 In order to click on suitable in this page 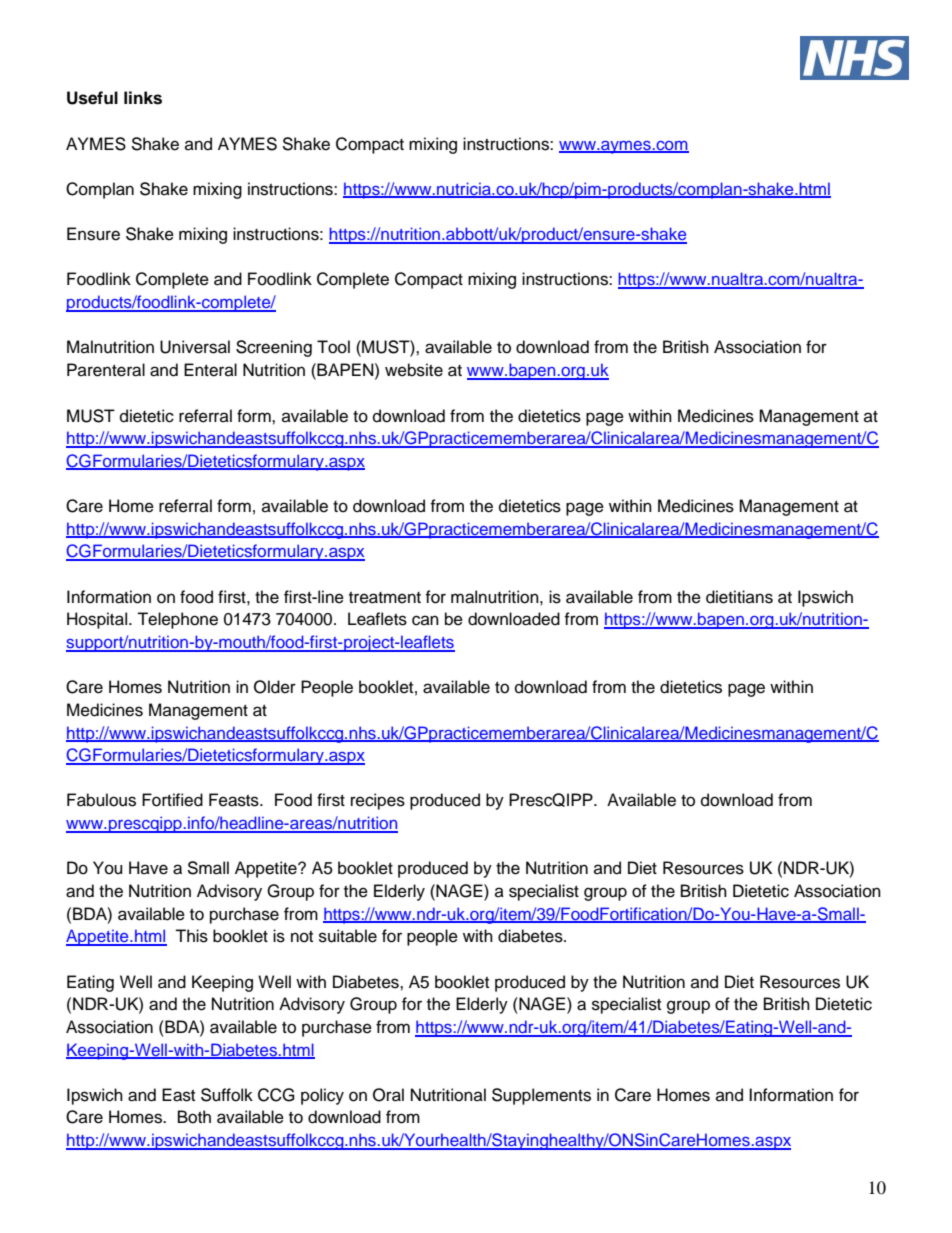, I will do `click(348, 936)`.
